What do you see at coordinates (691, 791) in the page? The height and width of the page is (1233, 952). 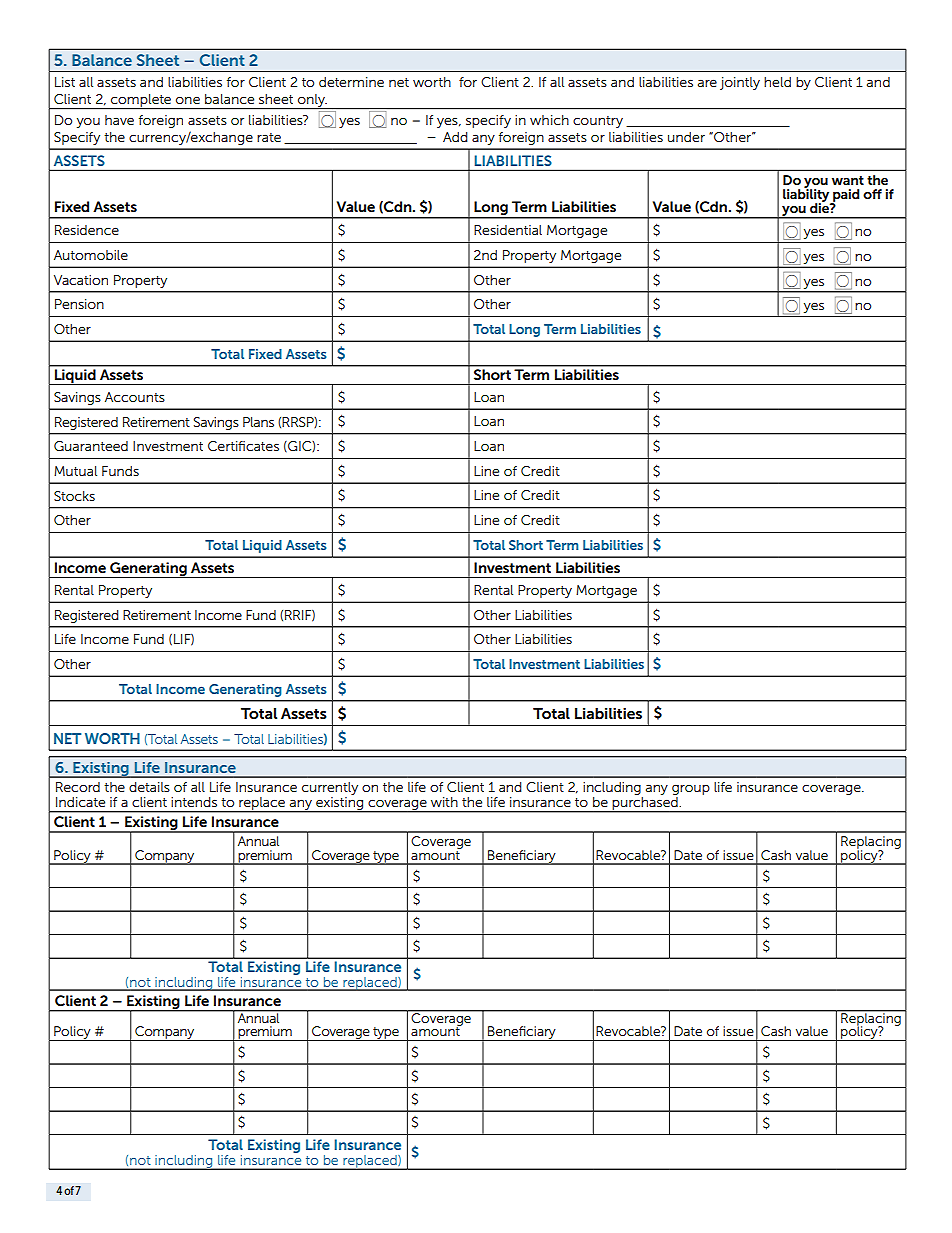 I see `group` at bounding box center [691, 791].
